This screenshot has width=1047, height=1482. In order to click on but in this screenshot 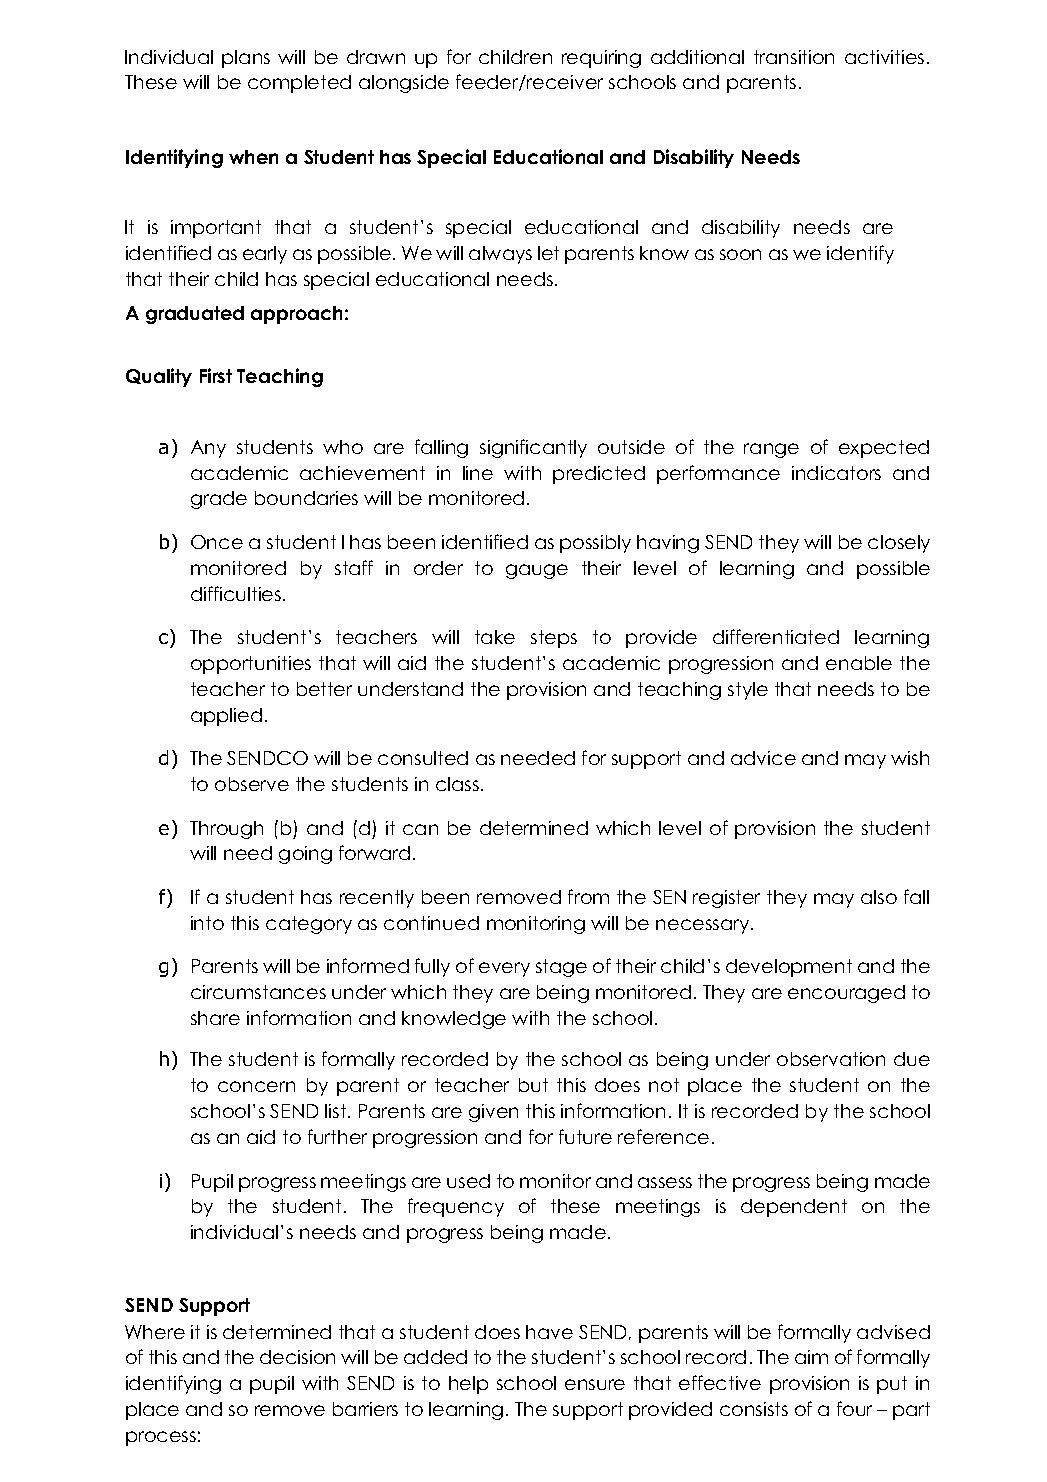, I will do `click(533, 1085)`.
